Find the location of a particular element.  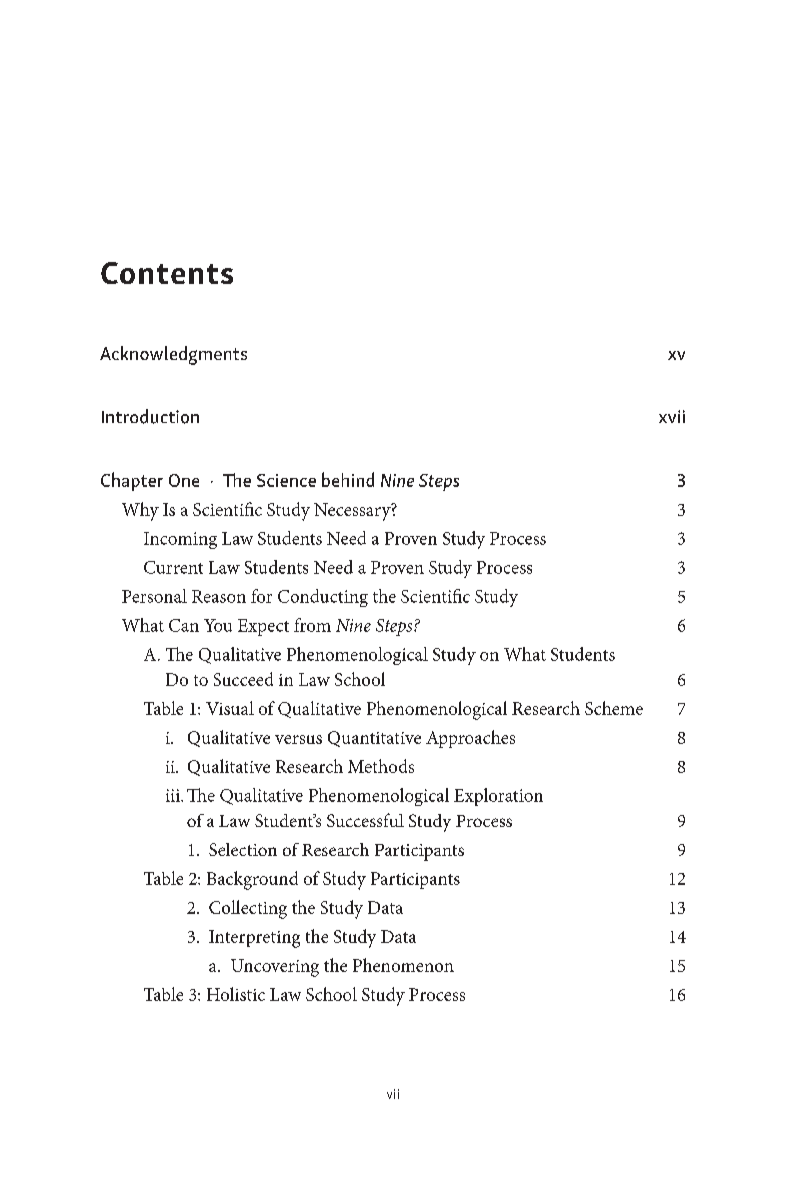

Contents is located at coordinates (167, 273).
